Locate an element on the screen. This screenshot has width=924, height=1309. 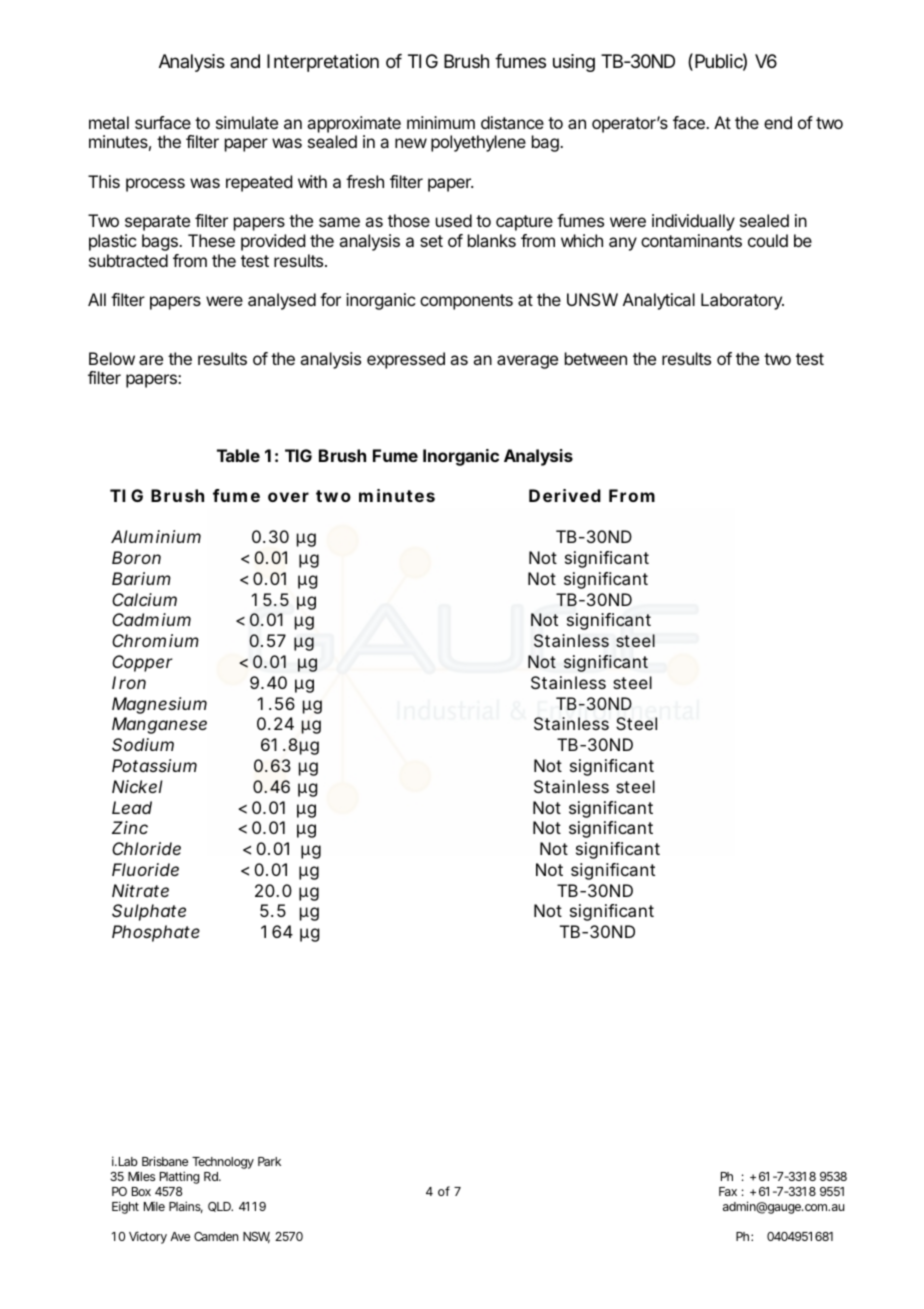
Box is located at coordinates (141, 1191).
